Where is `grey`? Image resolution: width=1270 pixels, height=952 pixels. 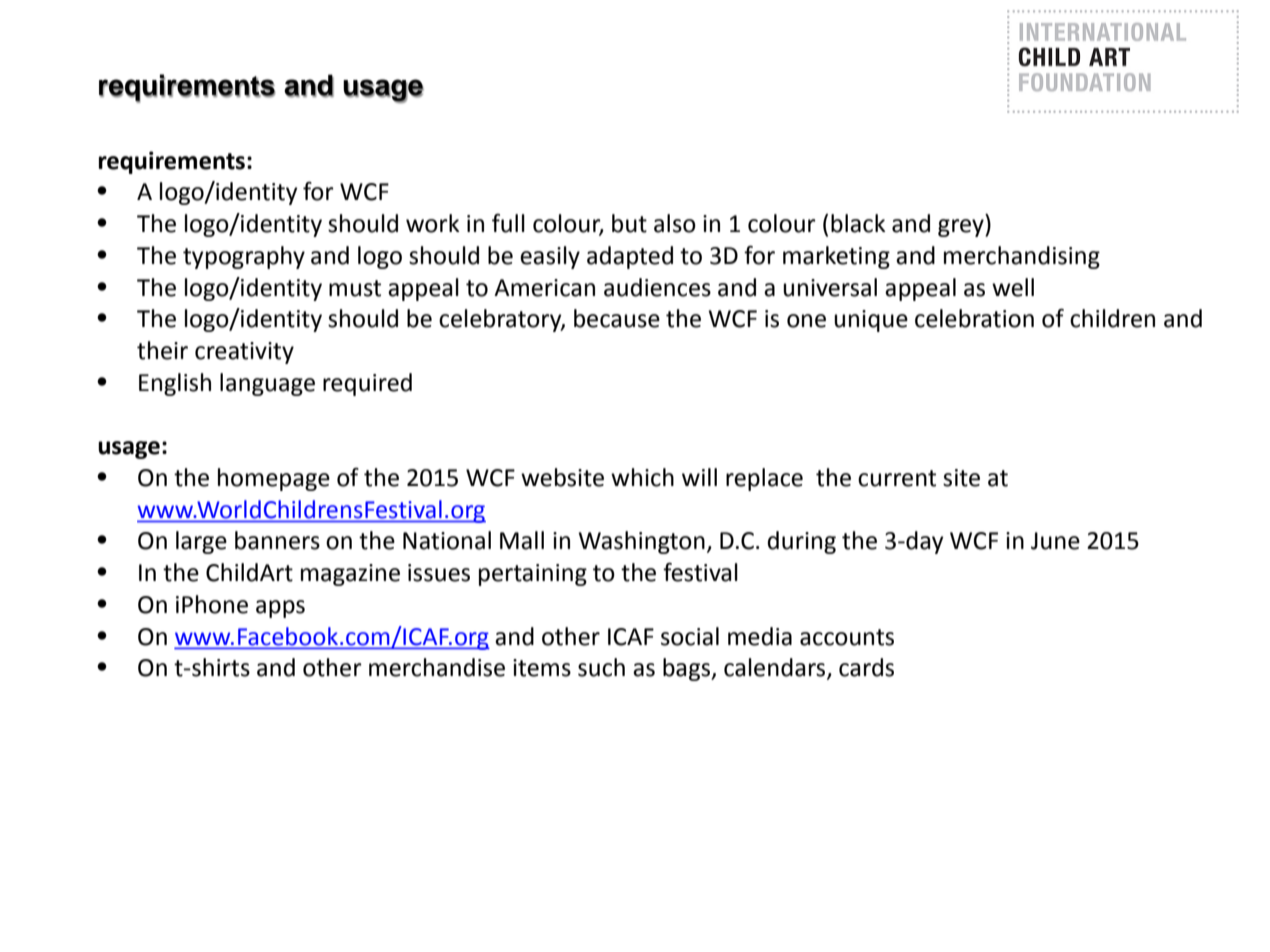 grey is located at coordinates (962, 228).
